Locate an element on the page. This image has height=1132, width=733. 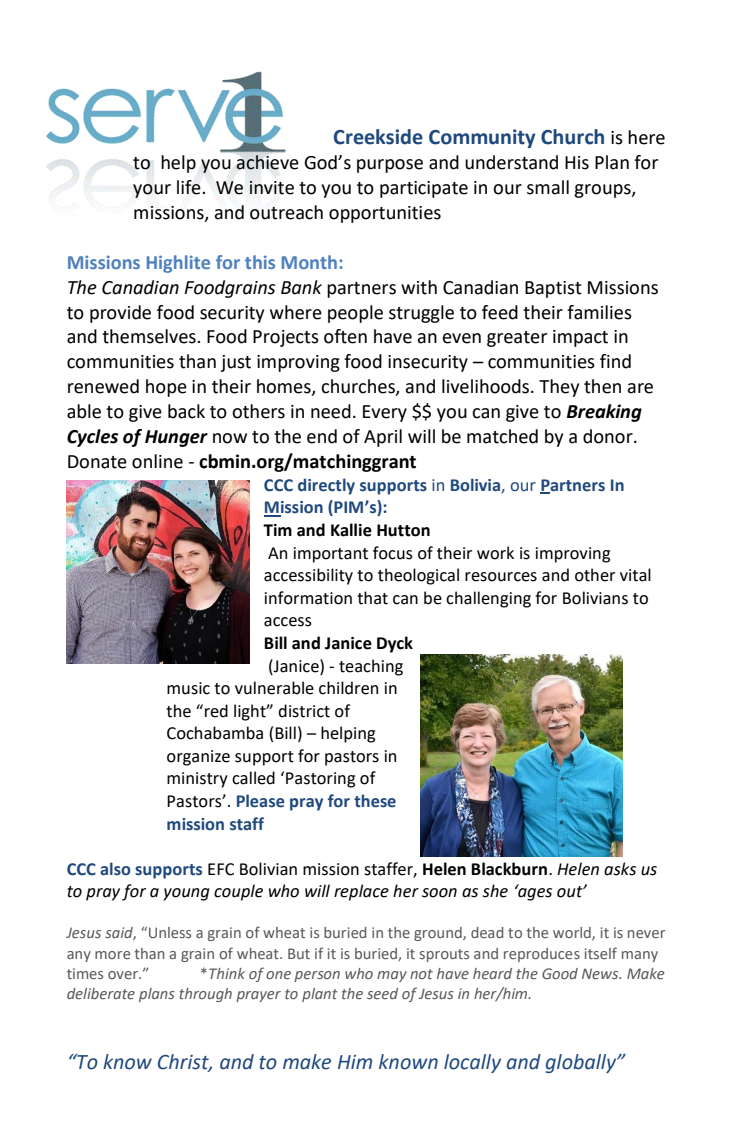
music is located at coordinates (188, 688).
